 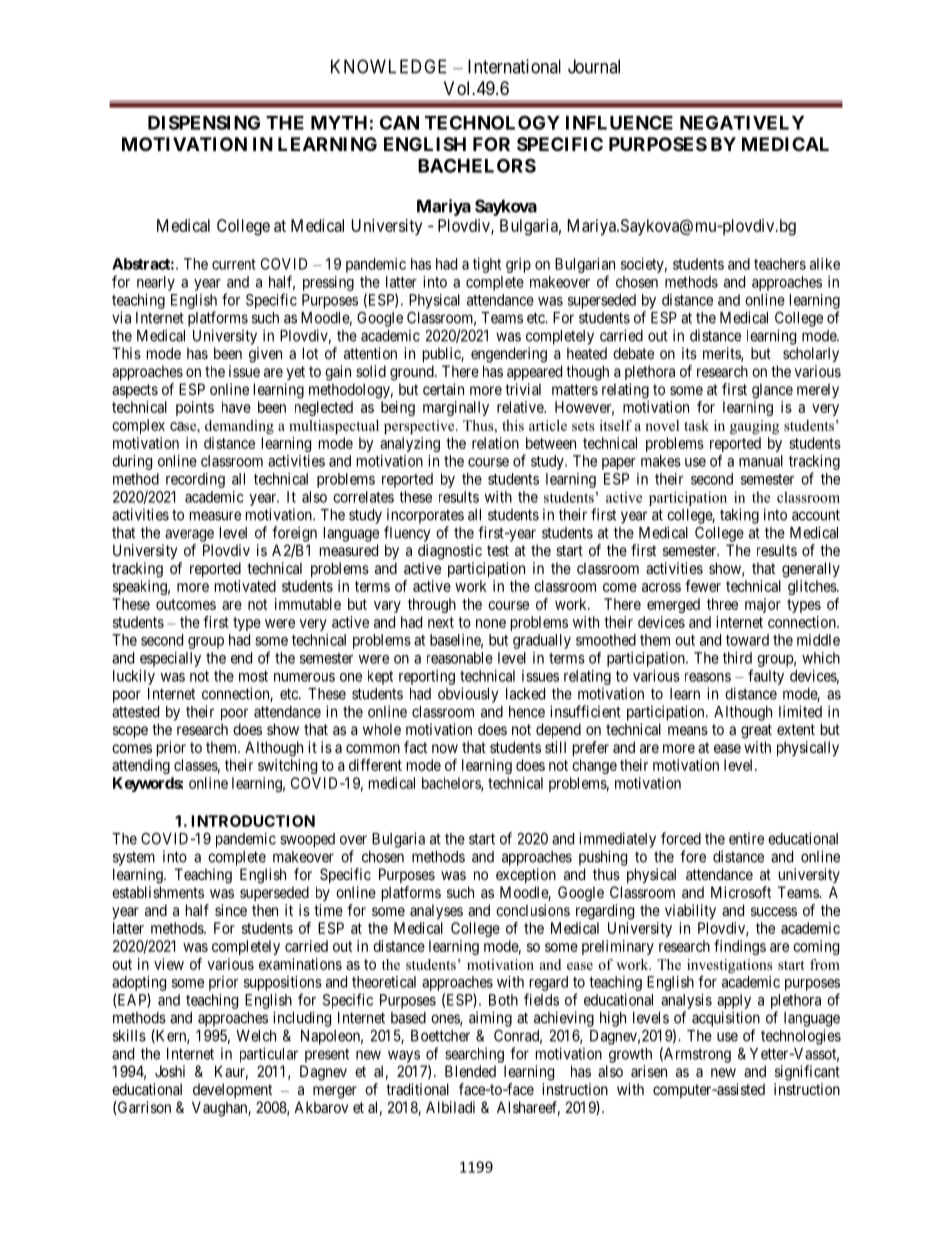 What do you see at coordinates (204, 122) in the document?
I see `DISPENSING` at bounding box center [204, 122].
